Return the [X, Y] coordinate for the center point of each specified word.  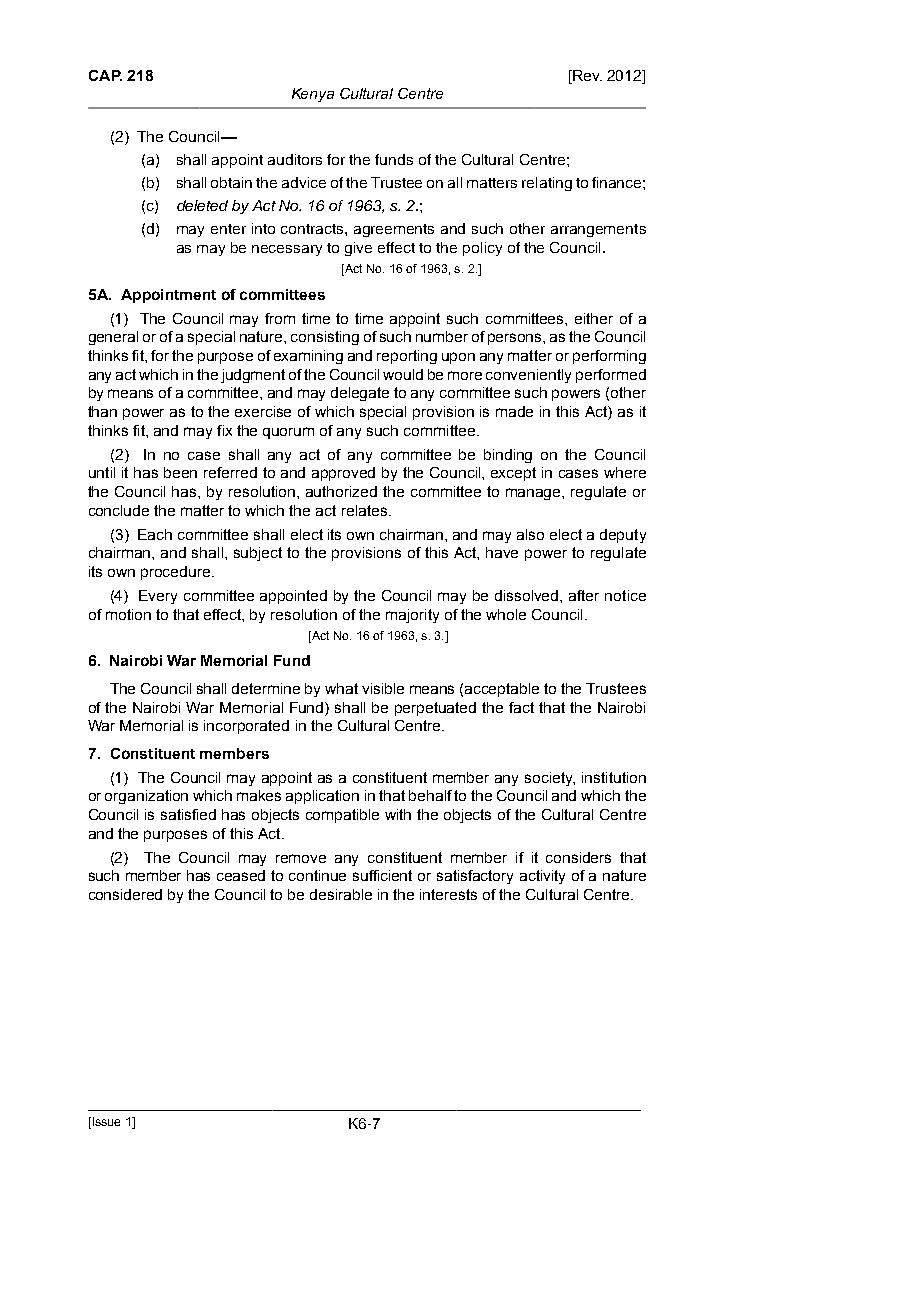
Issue [105, 1123]
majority [412, 616]
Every [158, 597]
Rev [586, 75]
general [113, 338]
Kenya [313, 95]
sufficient [382, 875]
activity [542, 877]
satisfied [188, 814]
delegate [360, 394]
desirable [341, 894]
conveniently [528, 376]
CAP [105, 75]
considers [578, 857]
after [584, 595]
